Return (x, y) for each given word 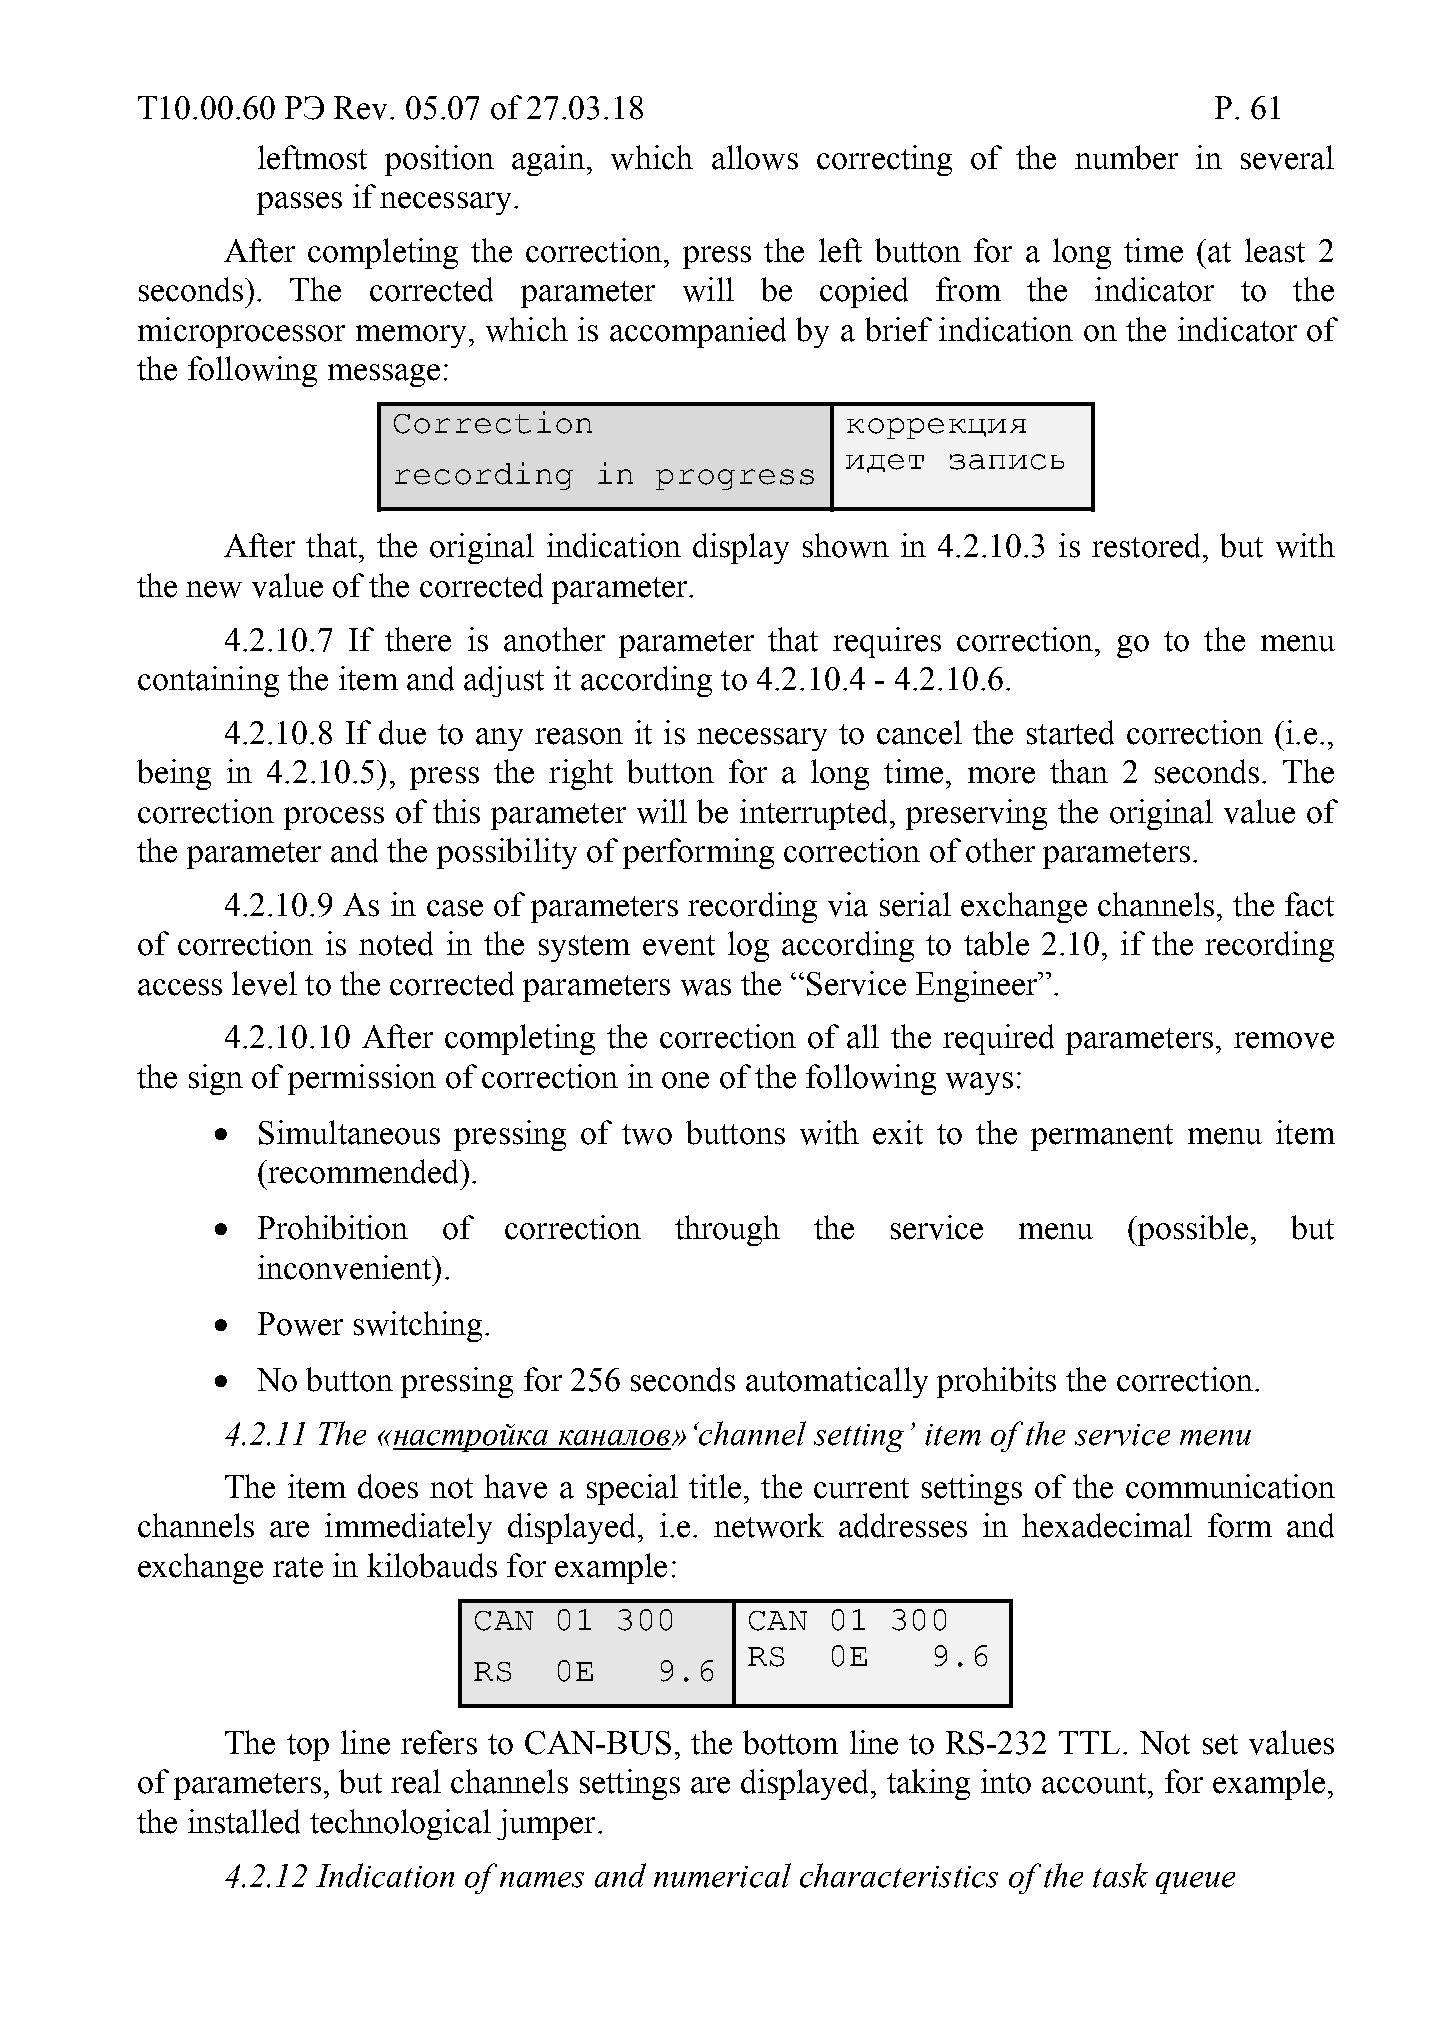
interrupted (813, 814)
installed (244, 1821)
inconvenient (346, 1267)
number (1126, 157)
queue (1195, 1883)
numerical (722, 1875)
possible (1192, 1230)
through (727, 1230)
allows (755, 157)
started (1070, 732)
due (402, 732)
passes (299, 203)
